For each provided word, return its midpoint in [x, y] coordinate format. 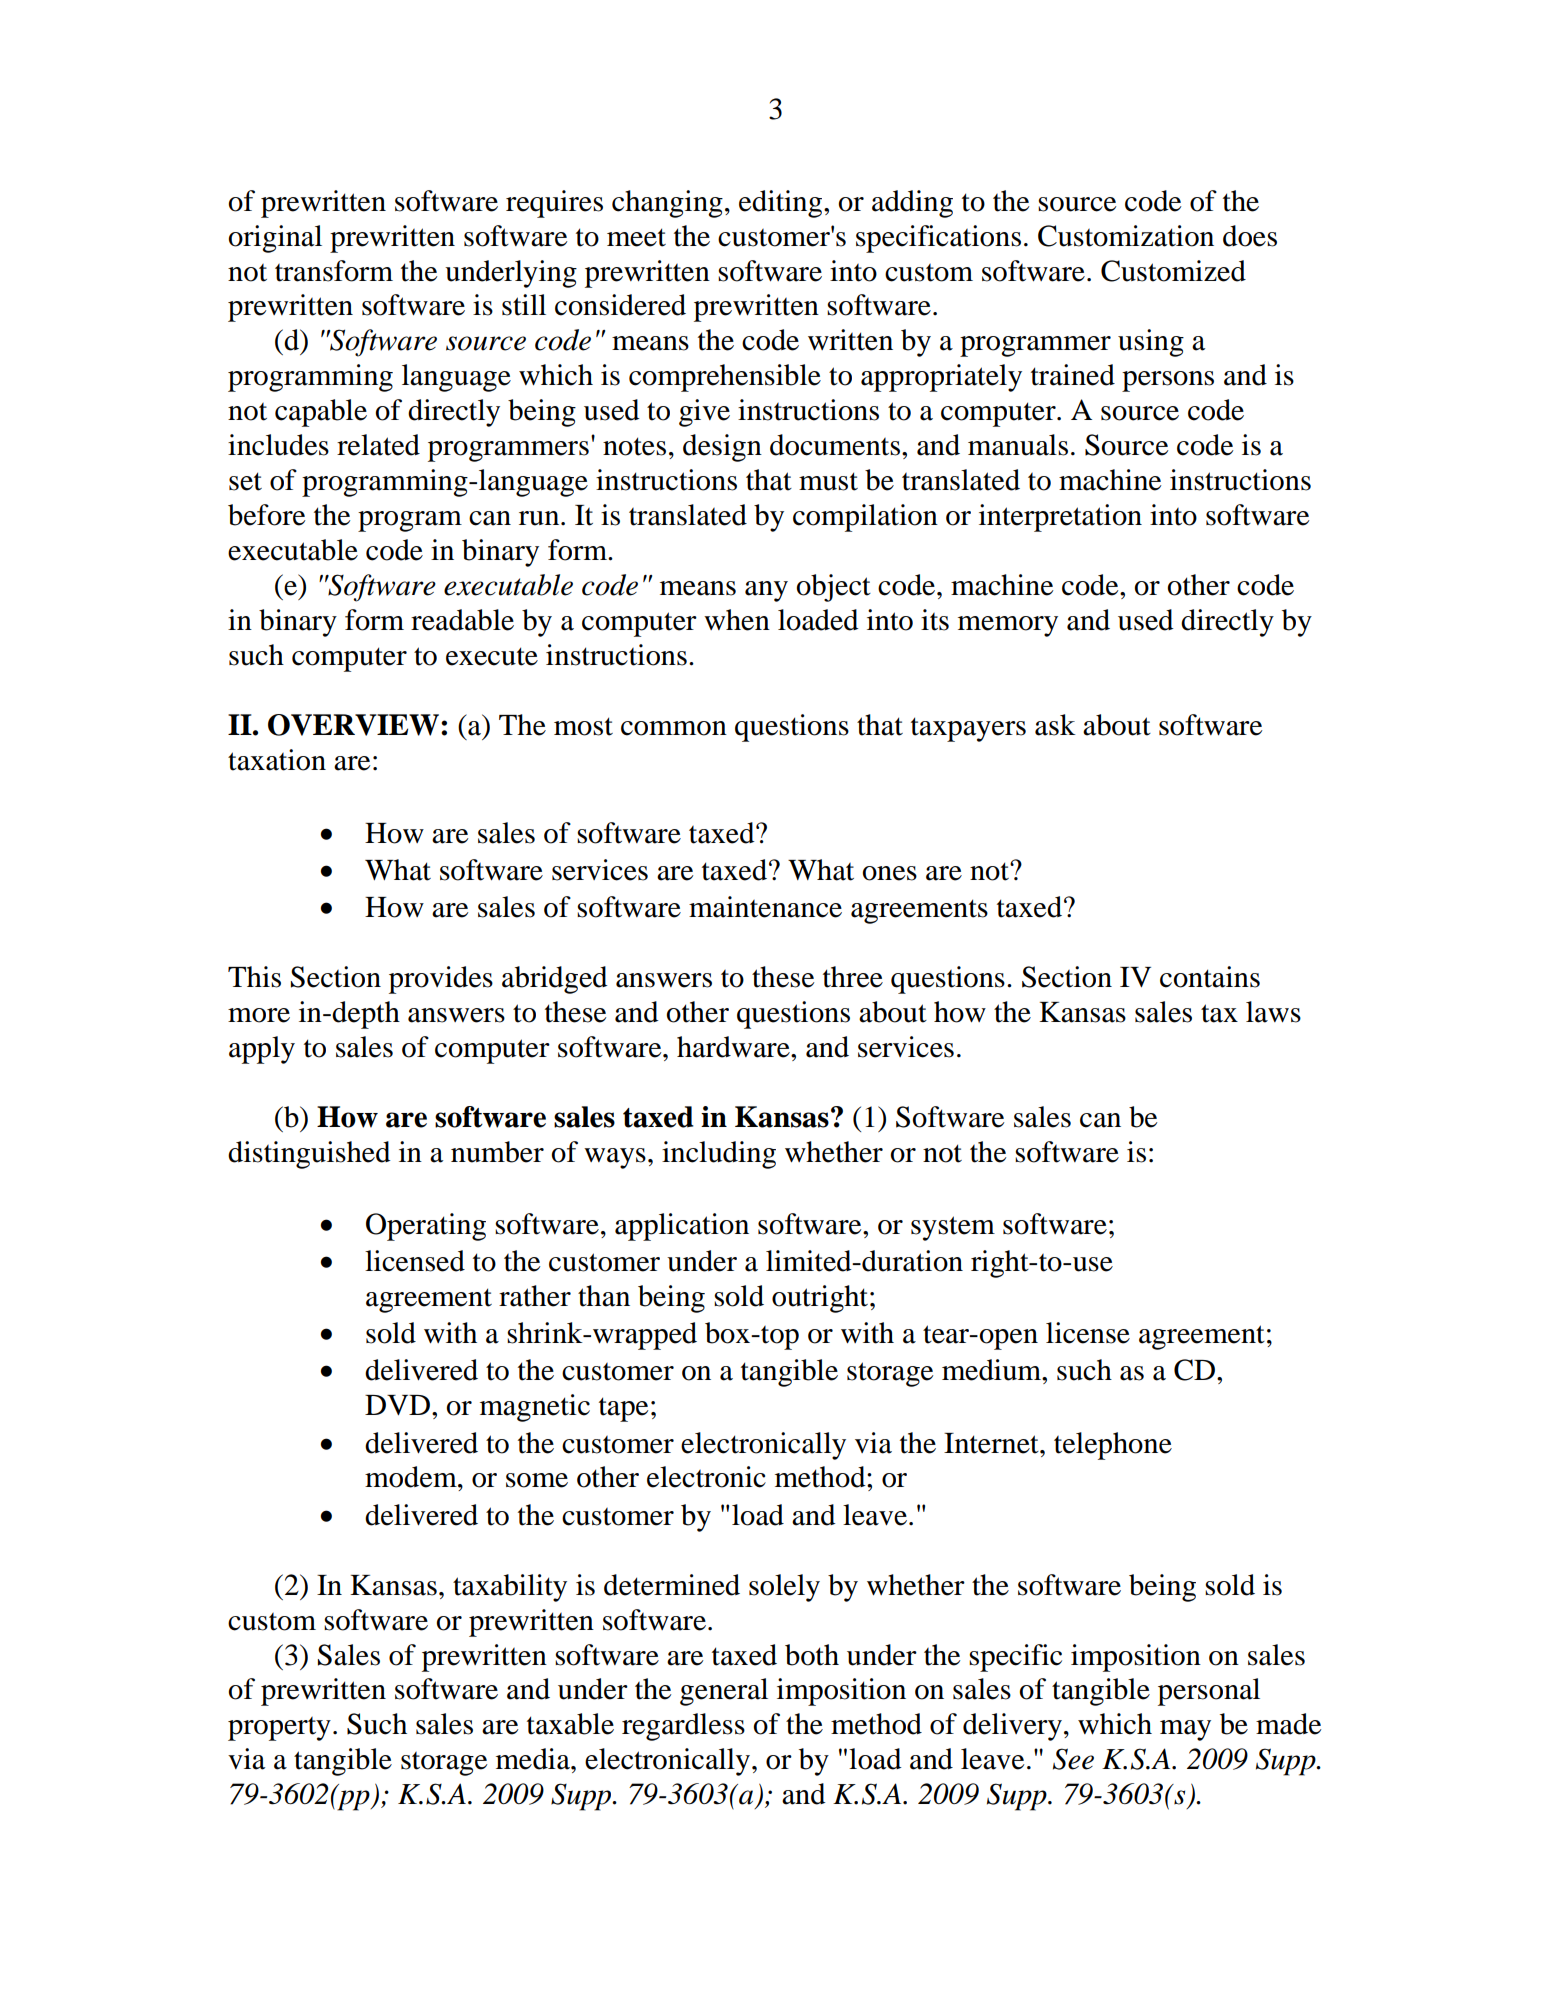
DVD [397, 1405]
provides [441, 980]
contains [1210, 977]
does [1250, 236]
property [279, 1729]
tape [623, 1409]
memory [1008, 626]
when [737, 620]
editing [782, 204]
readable [462, 620]
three [853, 977]
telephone [1113, 1446]
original [275, 239]
